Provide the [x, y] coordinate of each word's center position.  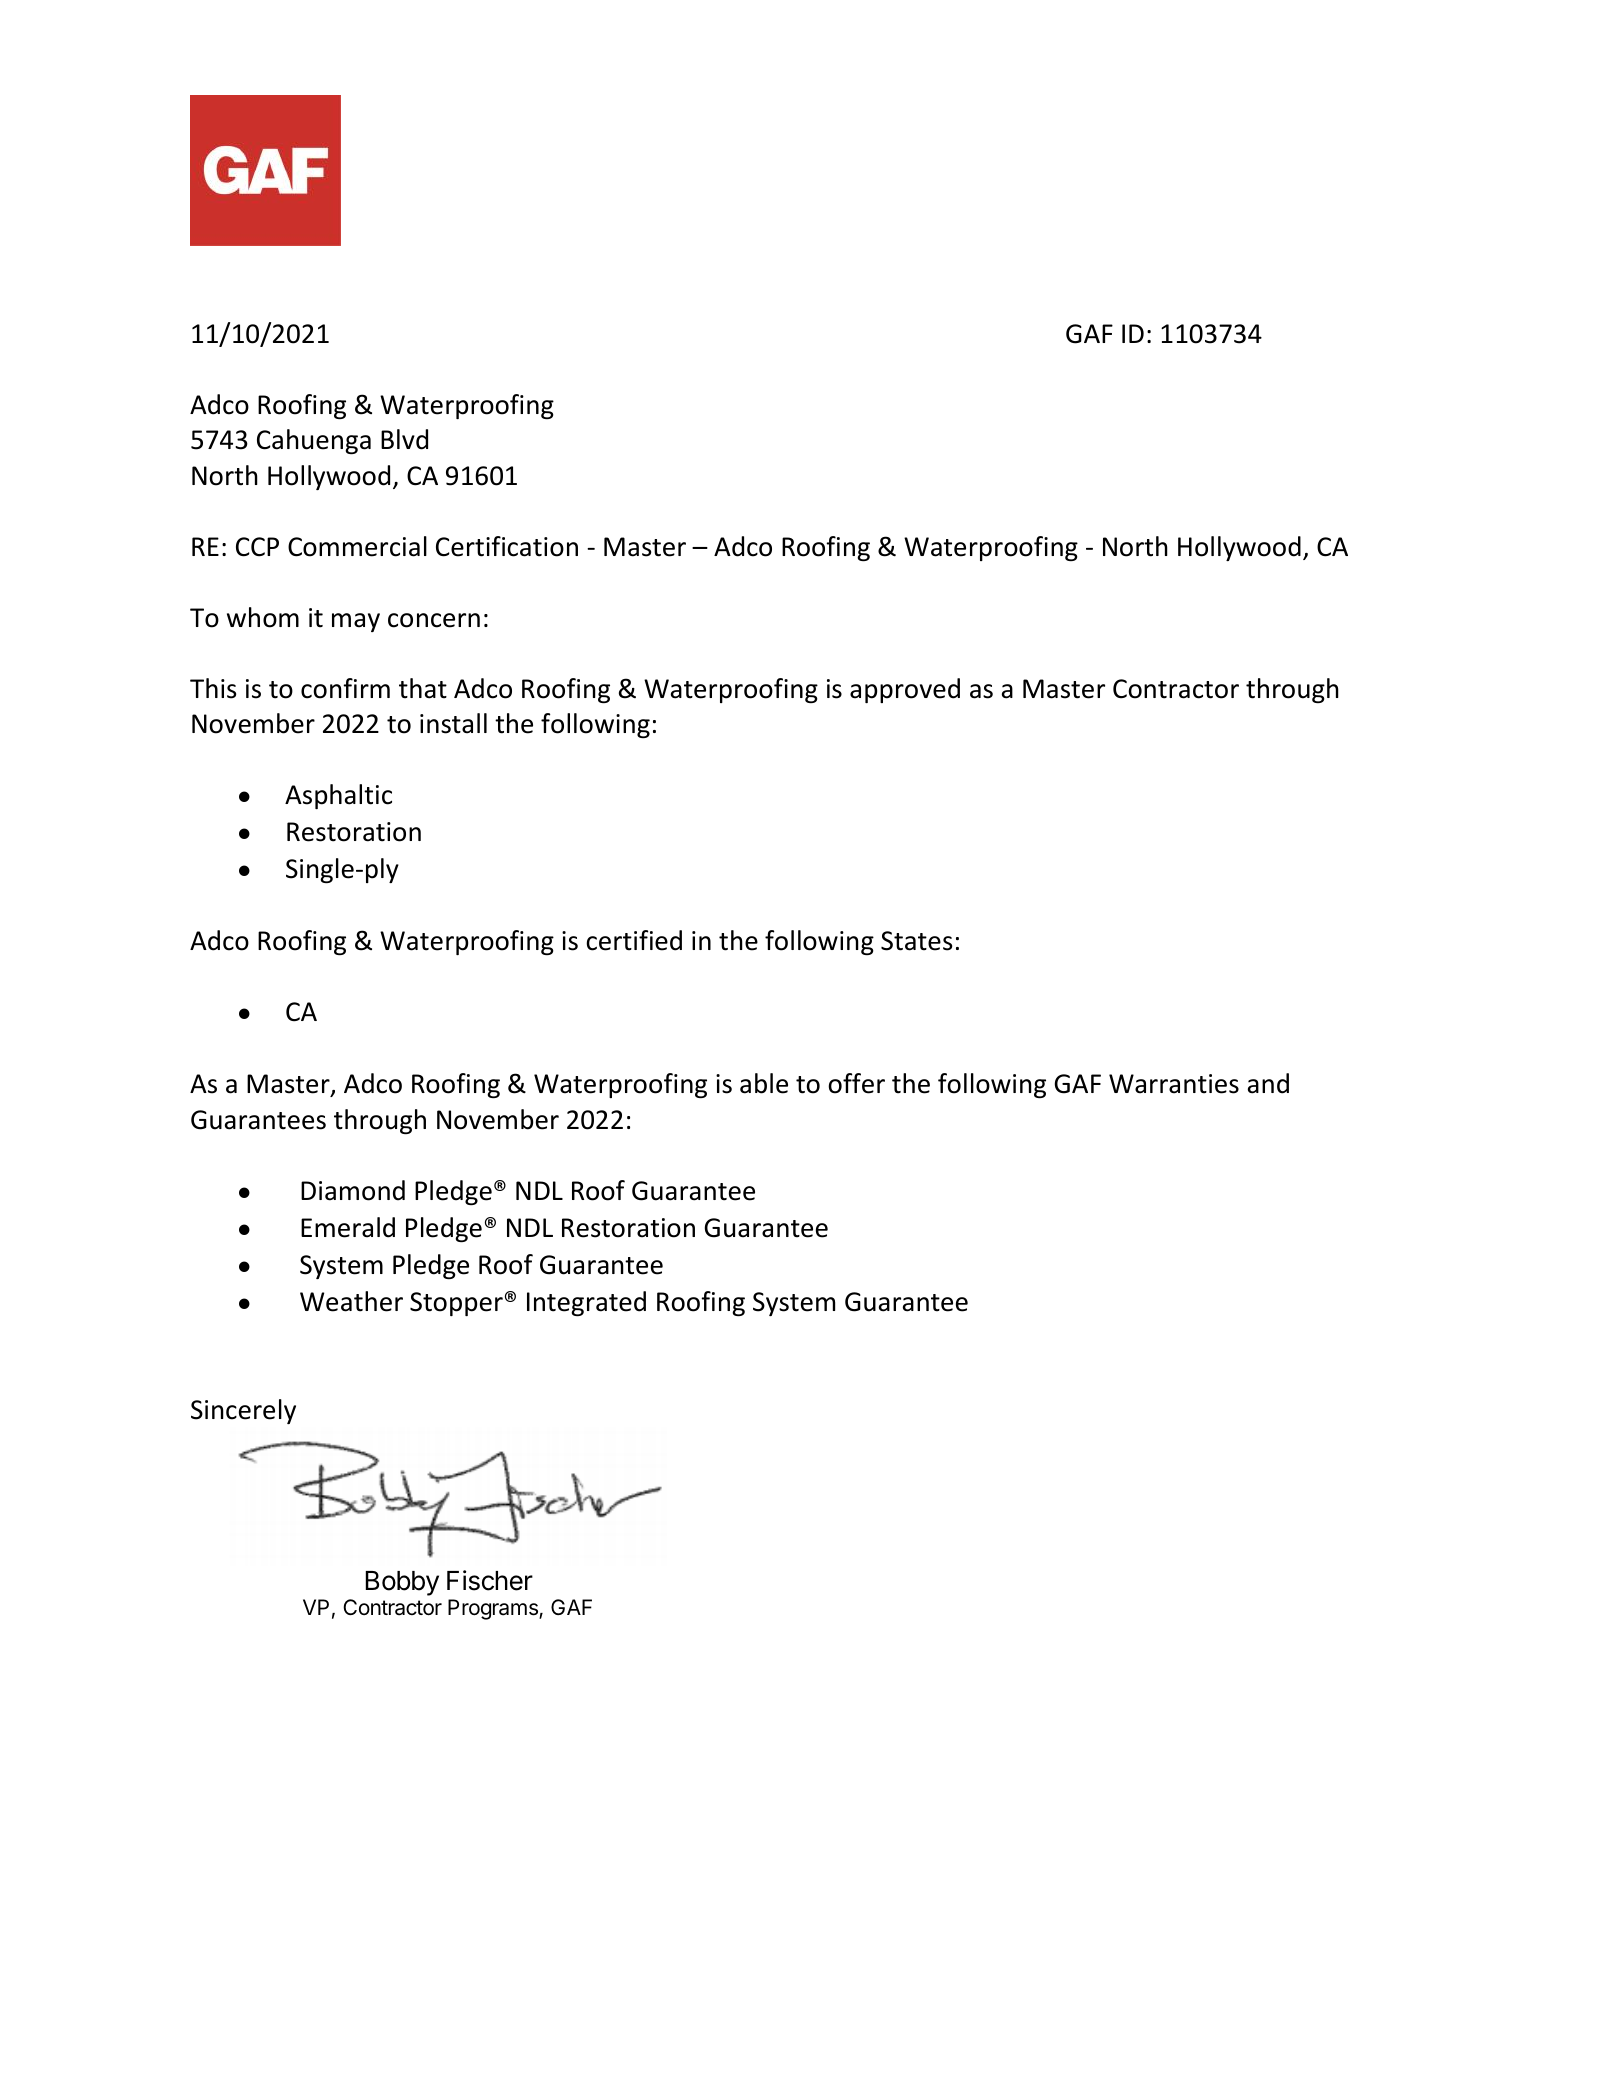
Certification [507, 546]
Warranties [1174, 1084]
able [764, 1083]
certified [634, 940]
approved [905, 690]
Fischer [490, 1580]
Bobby [402, 1583]
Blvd [404, 439]
